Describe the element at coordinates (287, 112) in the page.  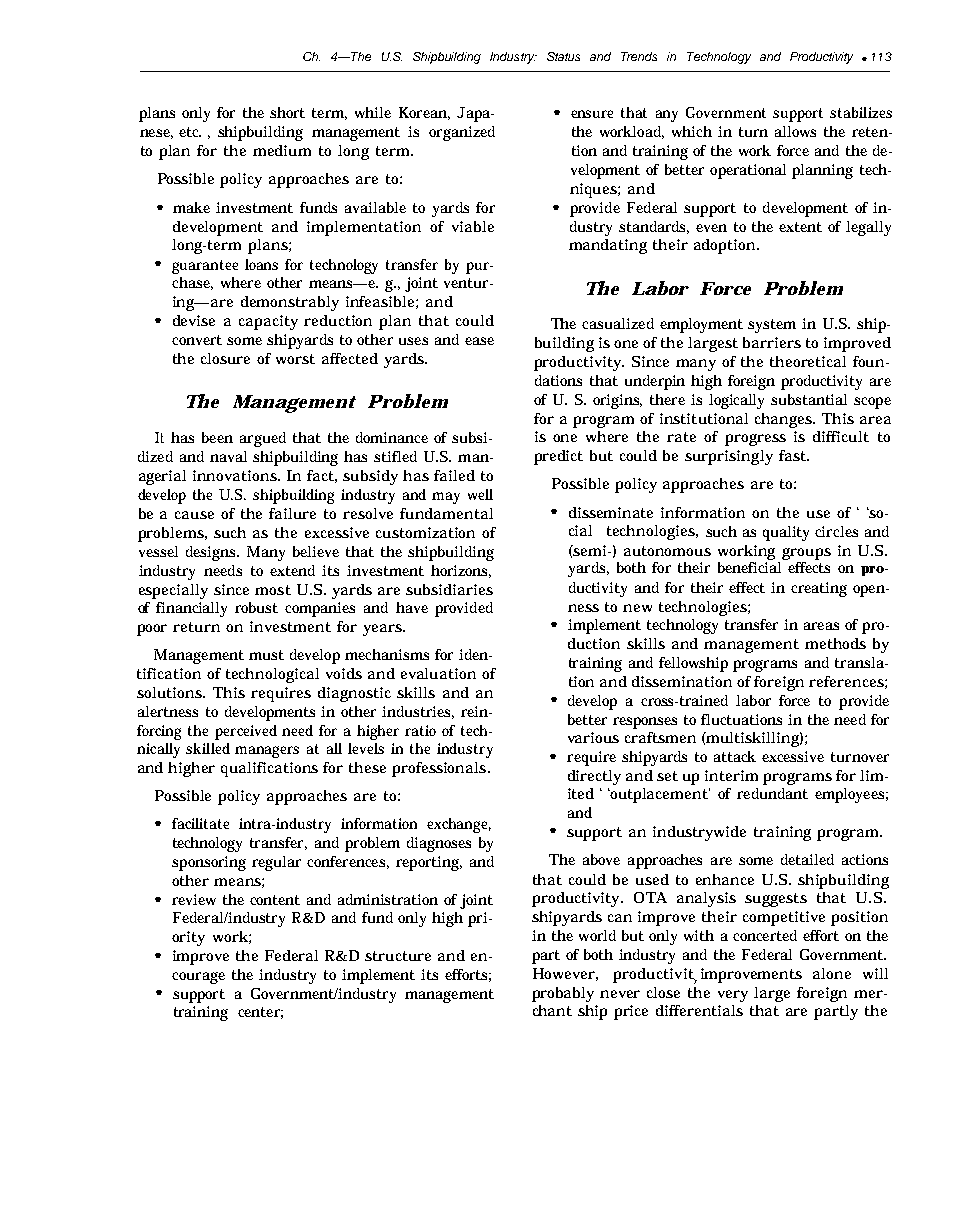
I see `short` at that location.
